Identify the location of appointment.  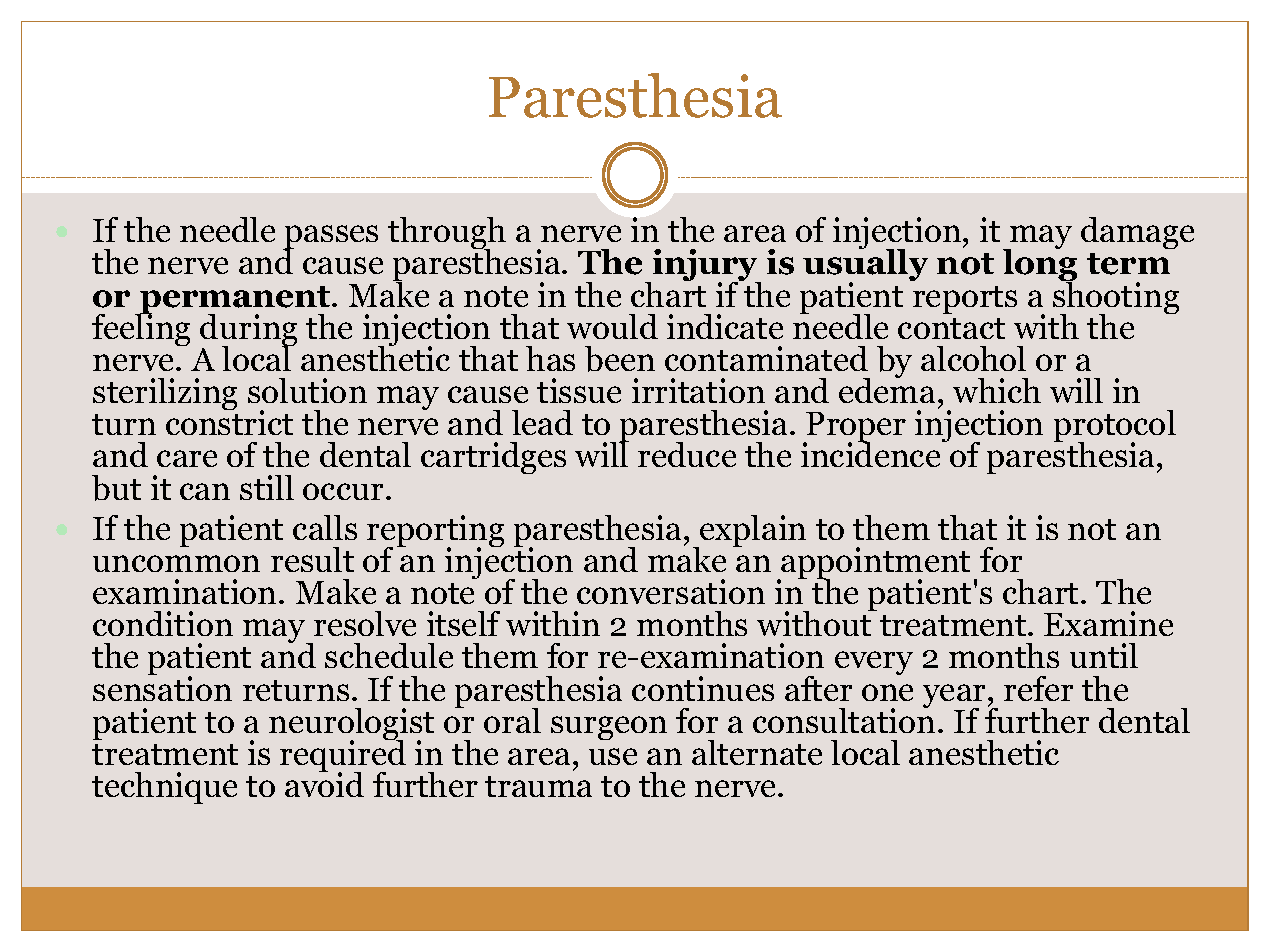
(874, 564).
